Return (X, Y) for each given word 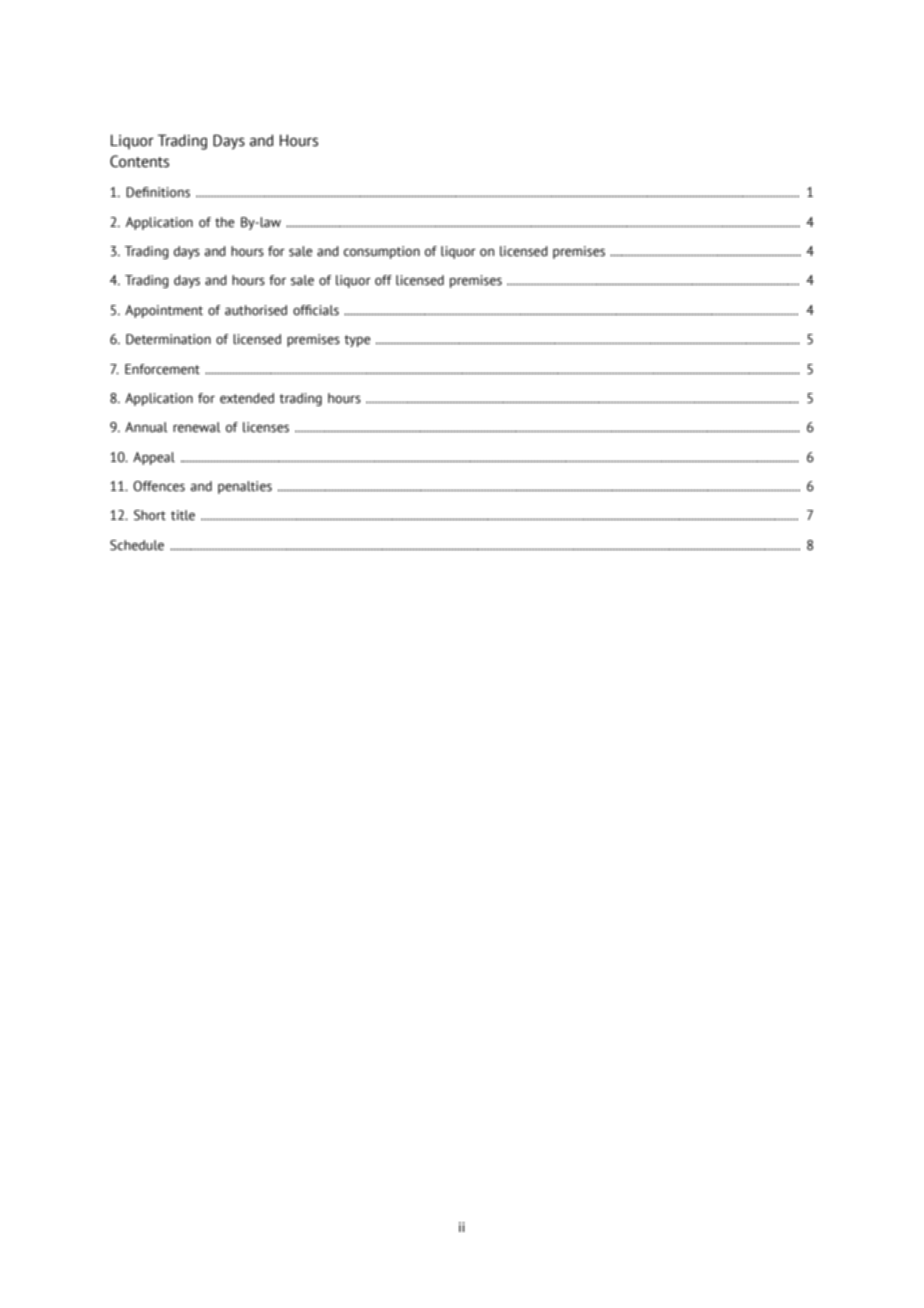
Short (150, 515)
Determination (168, 339)
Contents (139, 161)
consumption (382, 252)
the (224, 222)
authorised (256, 310)
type (357, 341)
